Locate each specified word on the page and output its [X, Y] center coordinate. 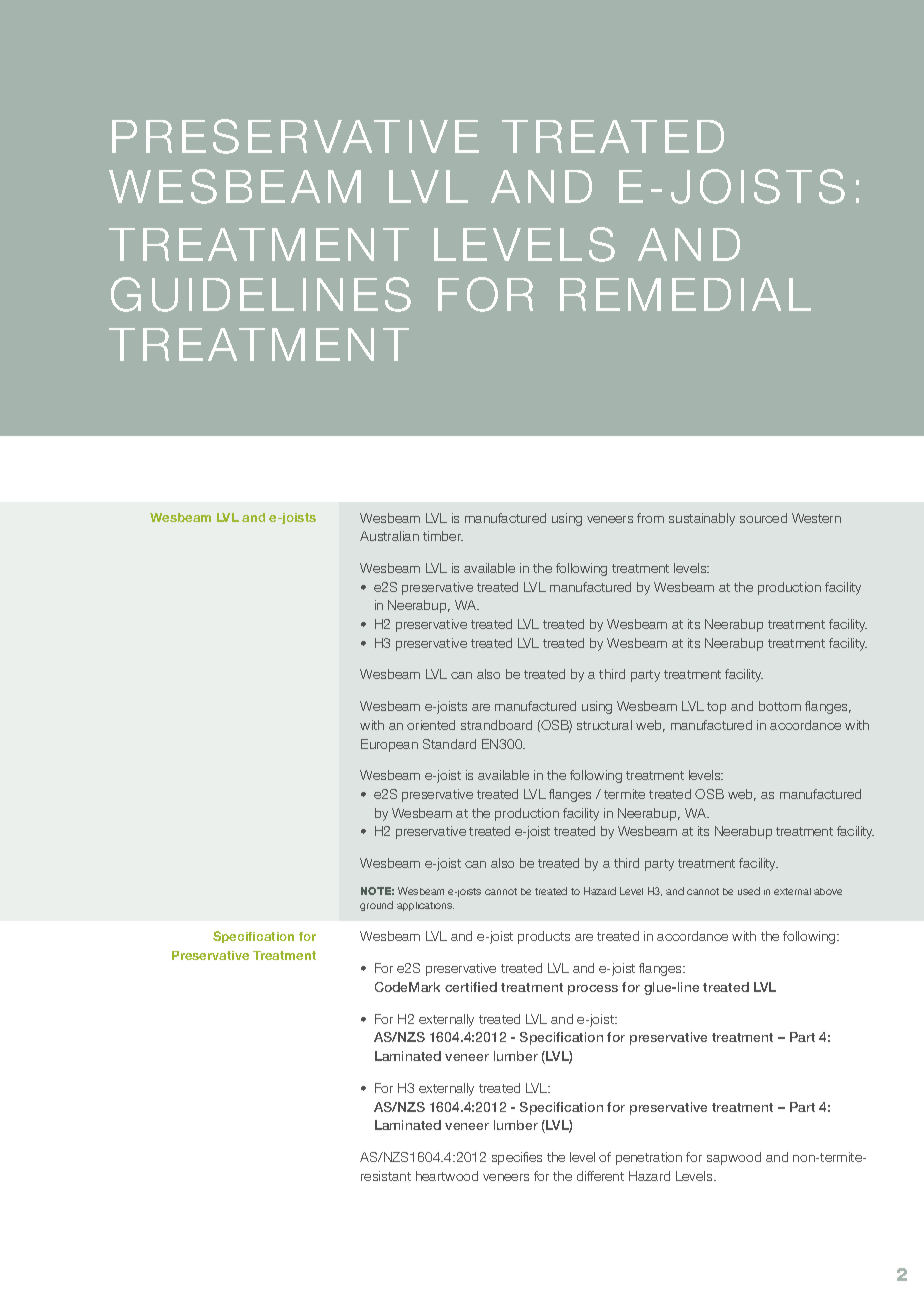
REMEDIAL [685, 294]
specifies [517, 1158]
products [544, 937]
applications [425, 906]
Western [816, 518]
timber [443, 536]
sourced [763, 518]
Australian [389, 536]
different [600, 1176]
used [749, 891]
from [650, 518]
